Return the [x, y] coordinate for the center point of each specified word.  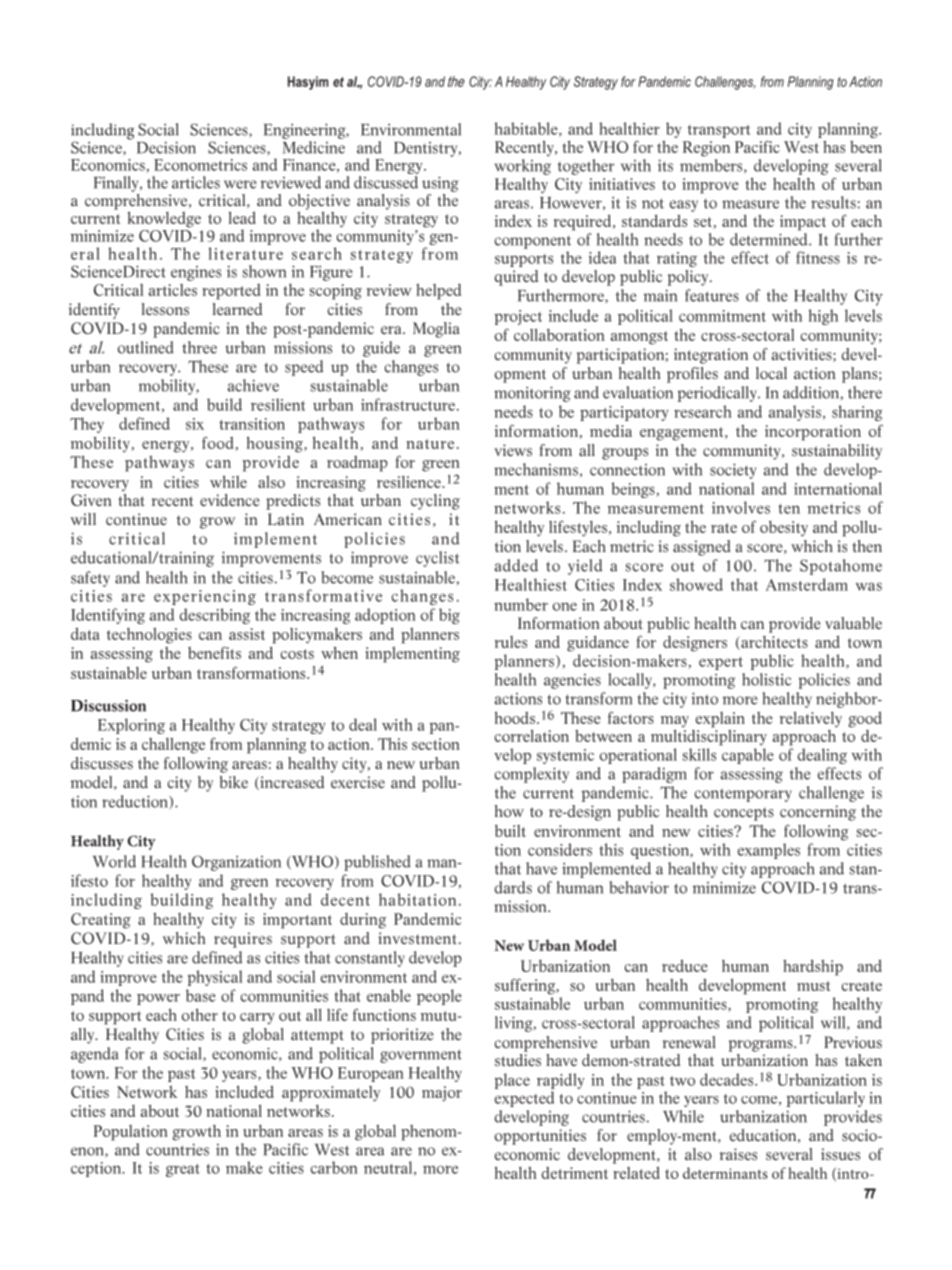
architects [773, 643]
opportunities [540, 1137]
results [833, 202]
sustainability [837, 452]
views [513, 450]
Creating [101, 921]
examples [769, 851]
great [183, 1170]
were [240, 184]
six [195, 424]
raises [738, 1154]
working [522, 167]
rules [511, 642]
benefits [214, 652]
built [510, 831]
